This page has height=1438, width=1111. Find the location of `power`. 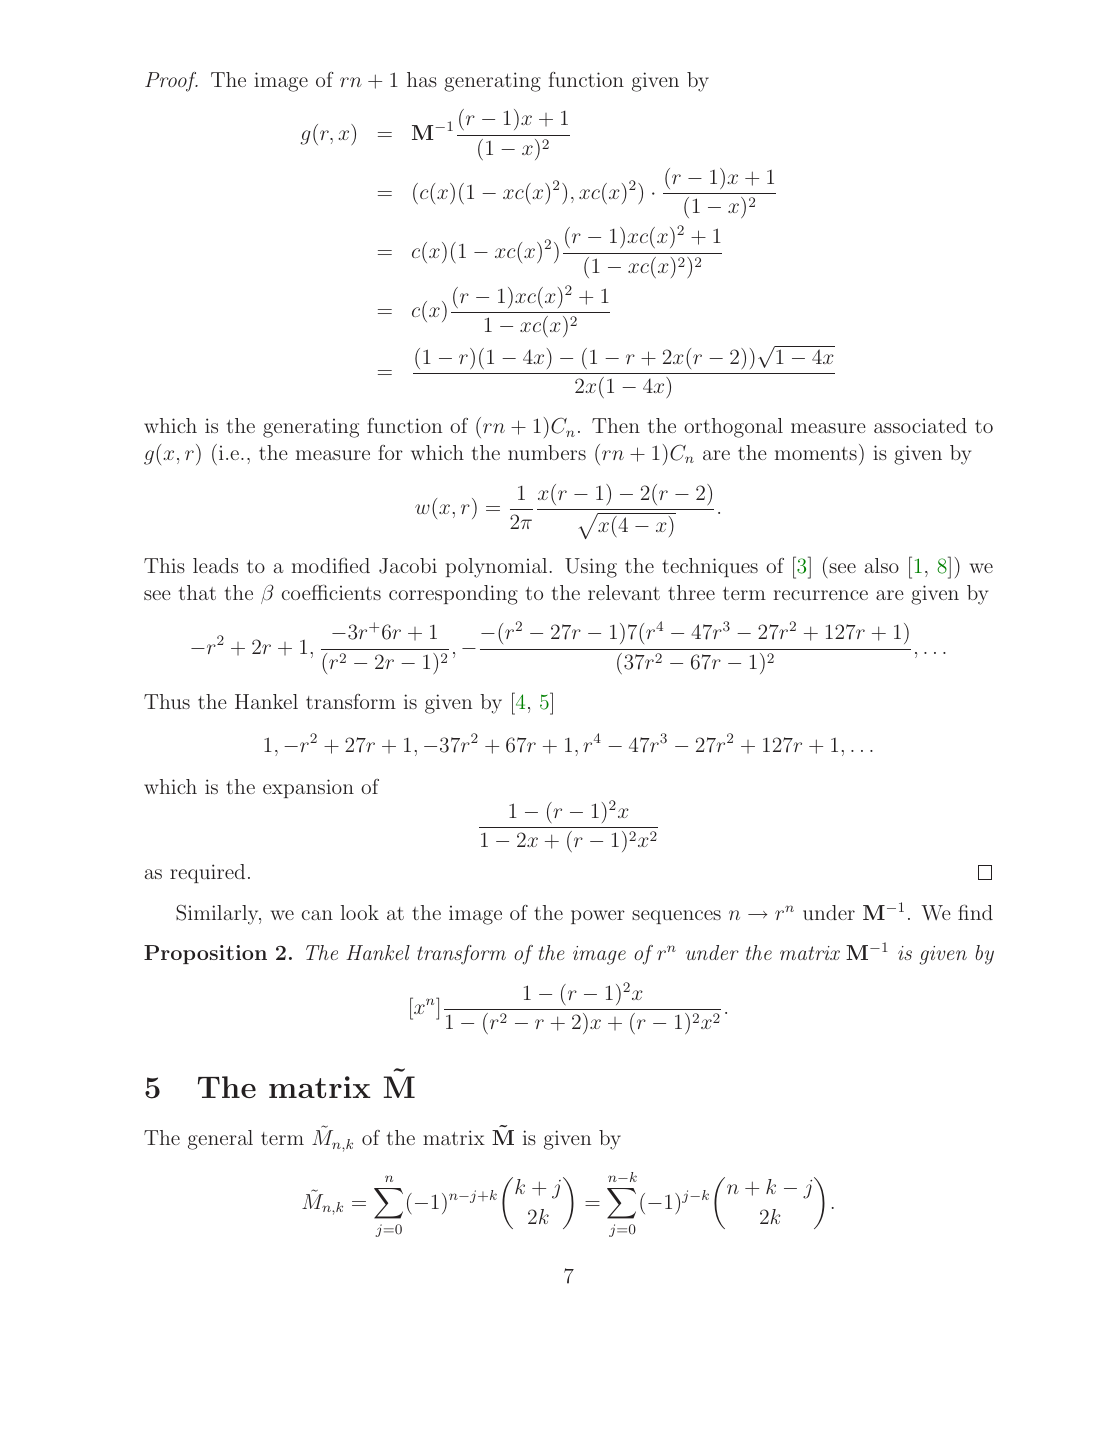

power is located at coordinates (598, 917).
